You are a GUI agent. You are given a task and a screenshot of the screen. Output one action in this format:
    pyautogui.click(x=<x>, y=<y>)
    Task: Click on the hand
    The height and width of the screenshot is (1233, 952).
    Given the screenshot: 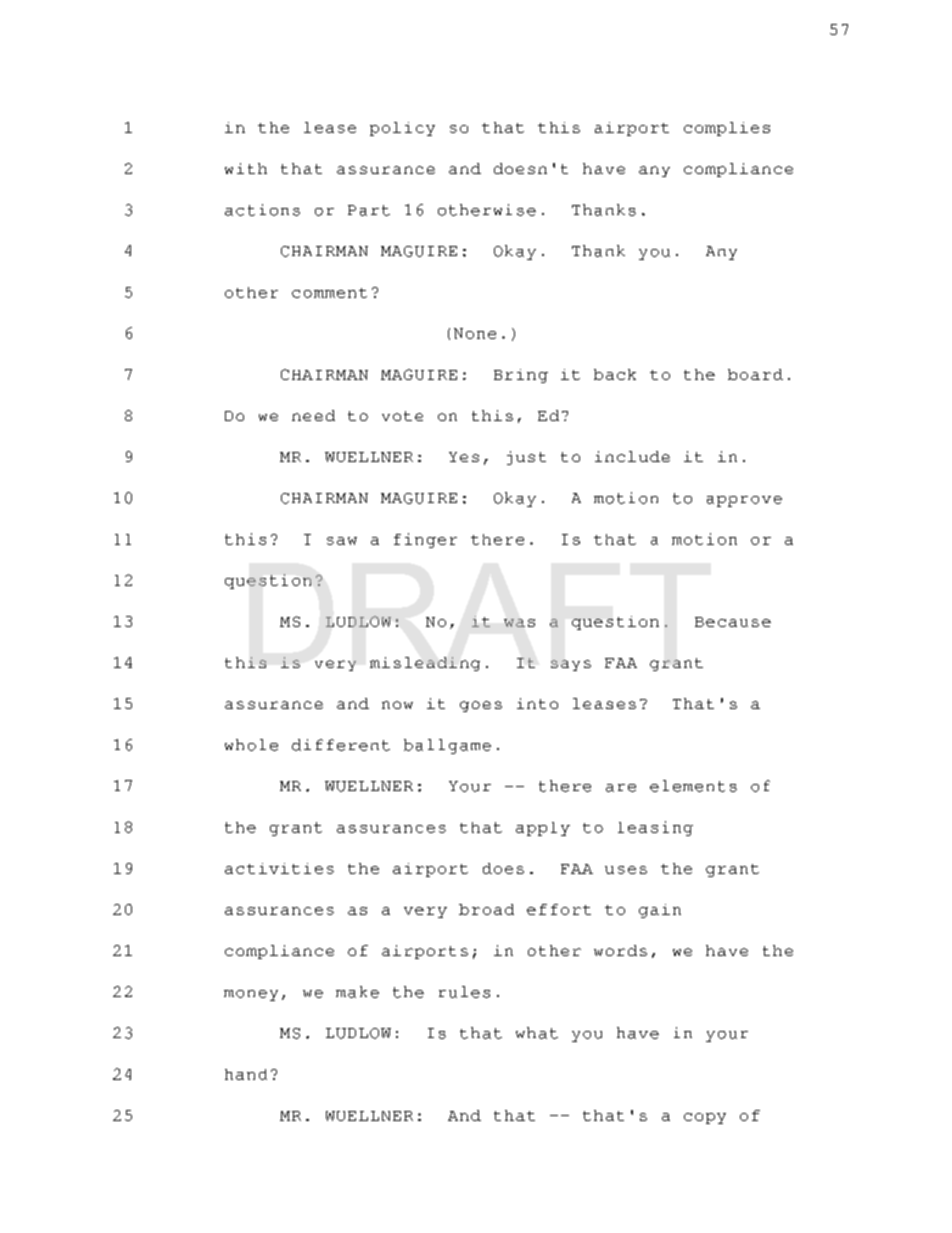 What is the action you would take?
    pyautogui.click(x=246, y=1074)
